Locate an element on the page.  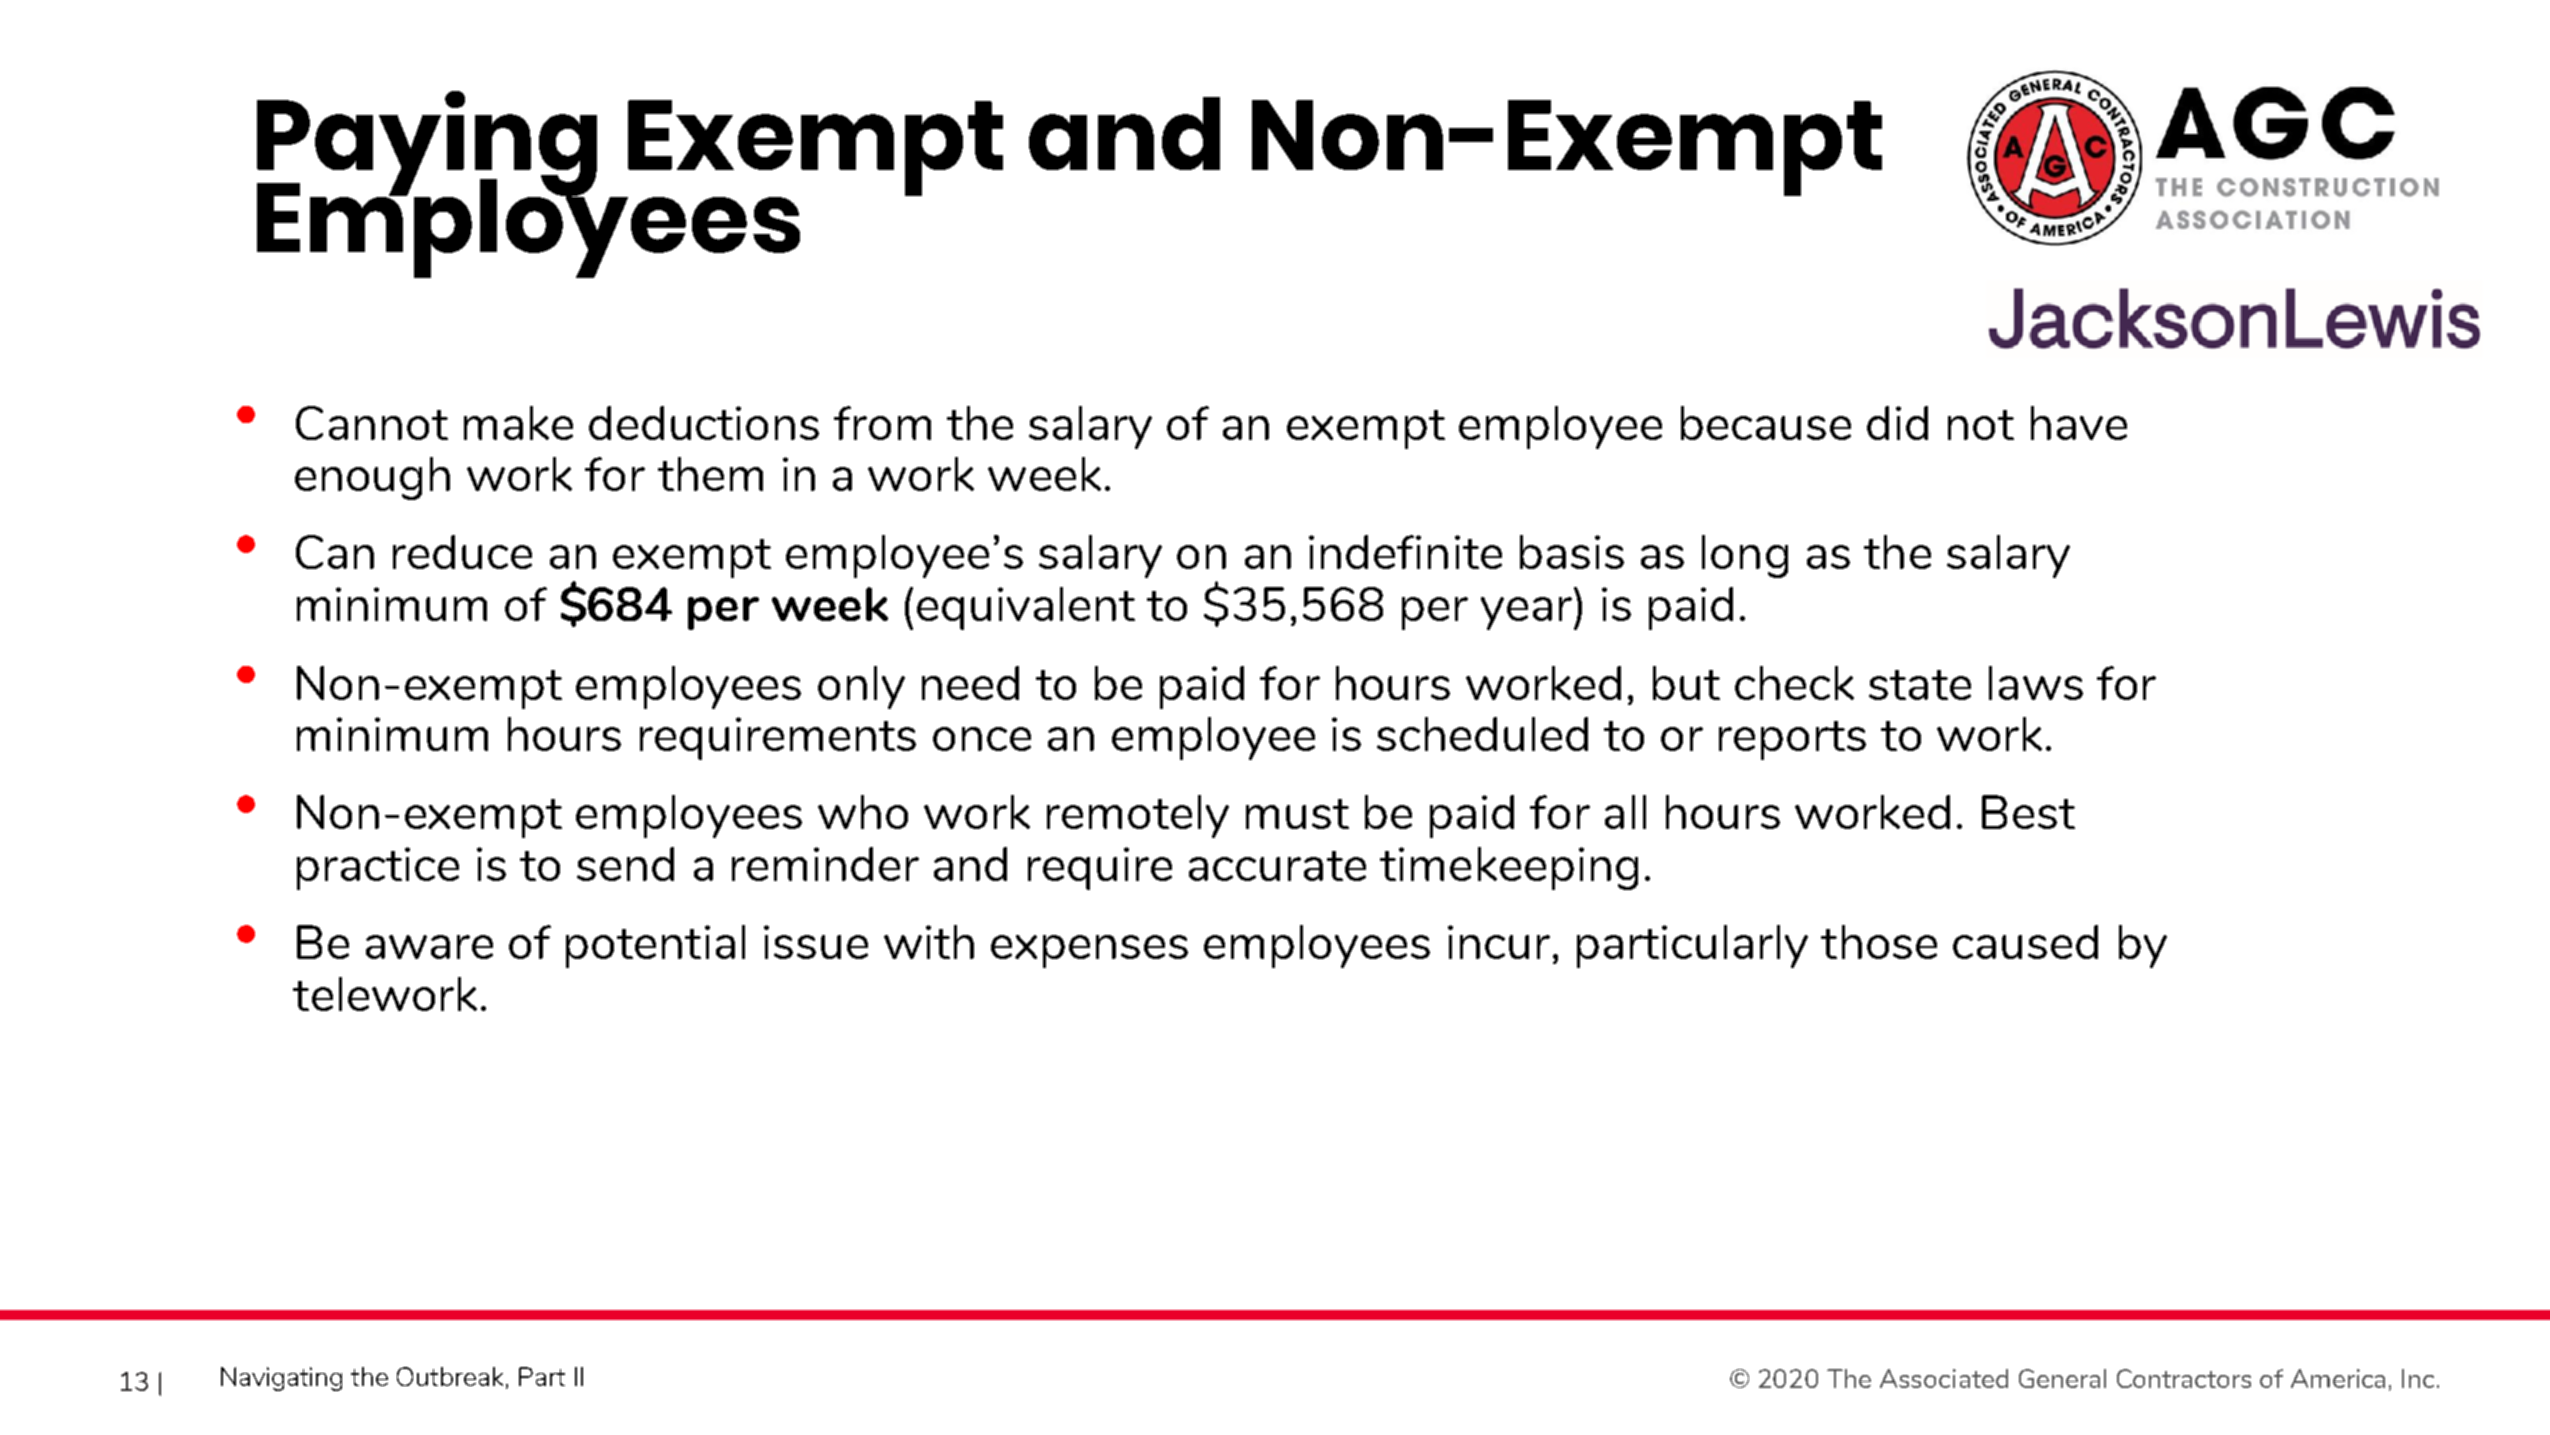
expenses is located at coordinates (1089, 951).
